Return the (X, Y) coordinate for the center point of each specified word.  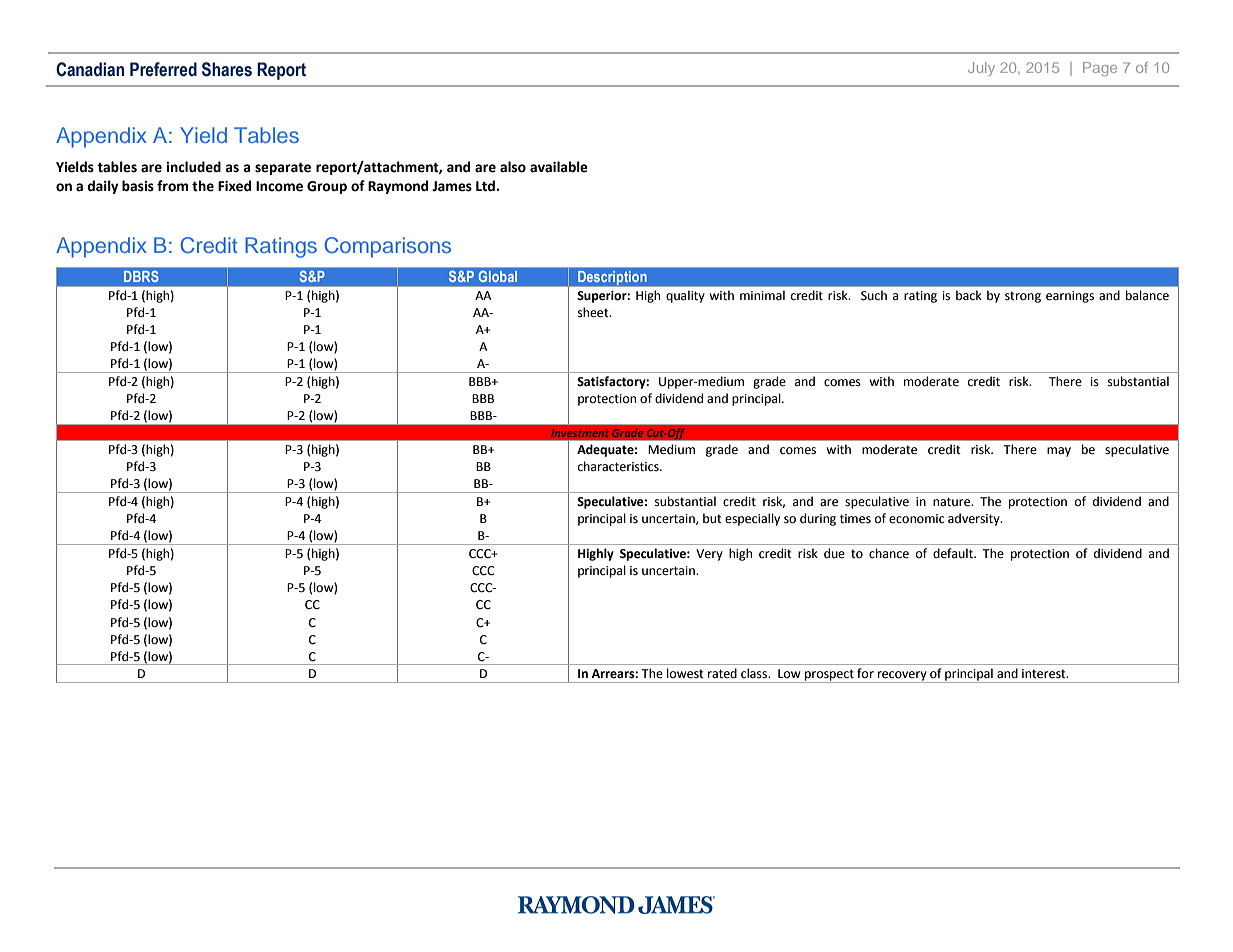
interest (1045, 674)
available (559, 167)
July (981, 69)
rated (722, 673)
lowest (685, 673)
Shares (227, 69)
